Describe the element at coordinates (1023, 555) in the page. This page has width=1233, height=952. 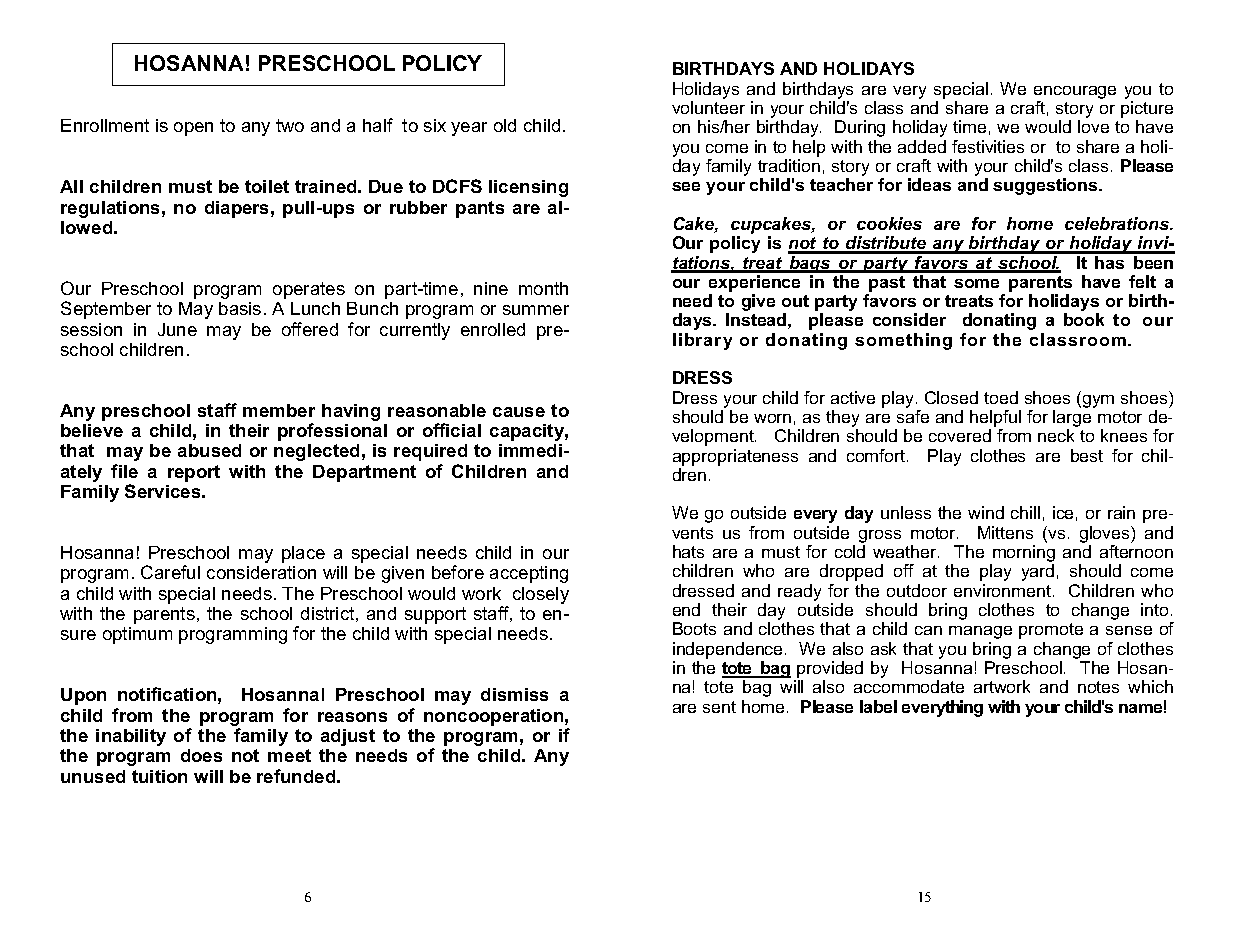
I see `morning` at that location.
